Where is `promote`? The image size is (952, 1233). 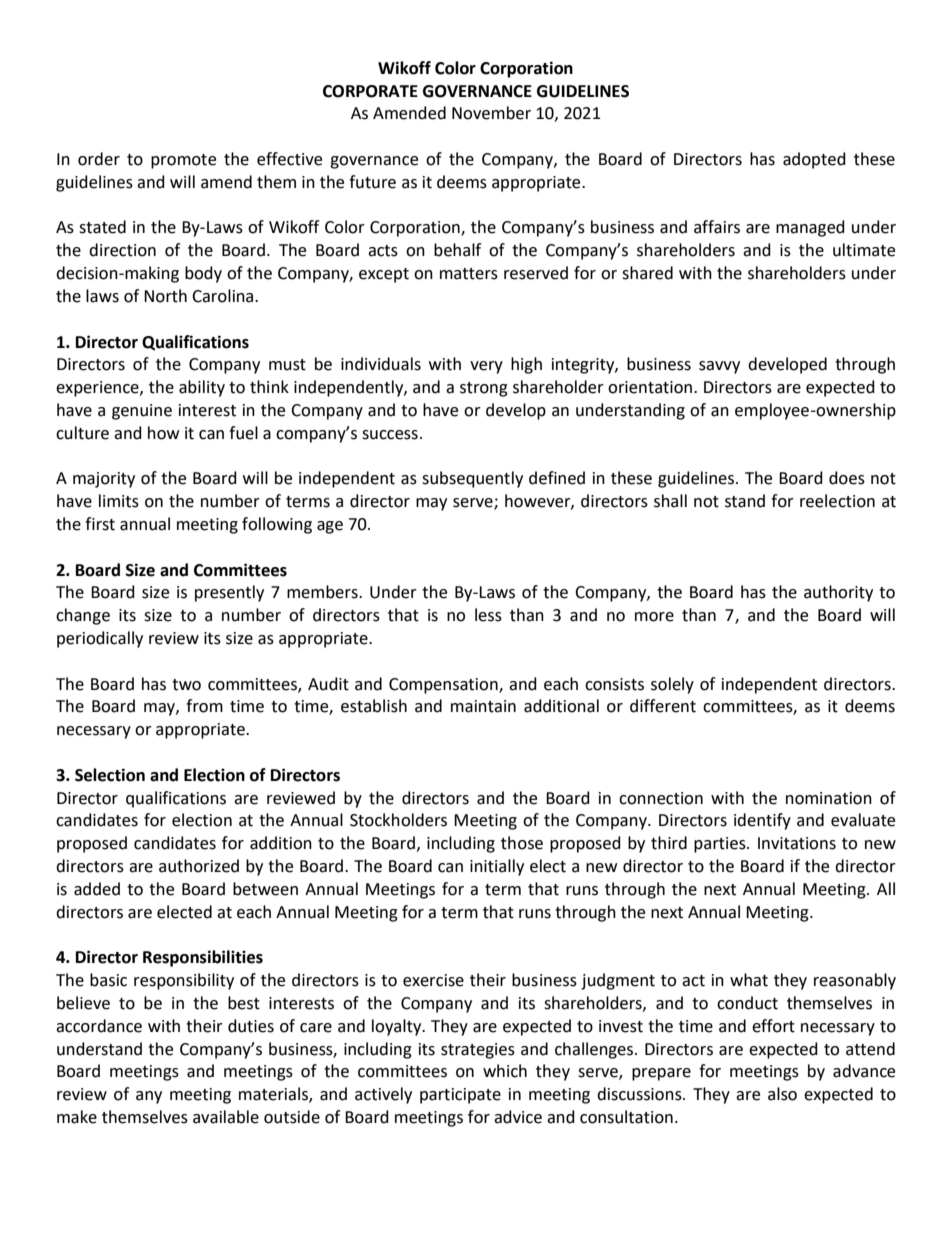 promote is located at coordinates (183, 161).
